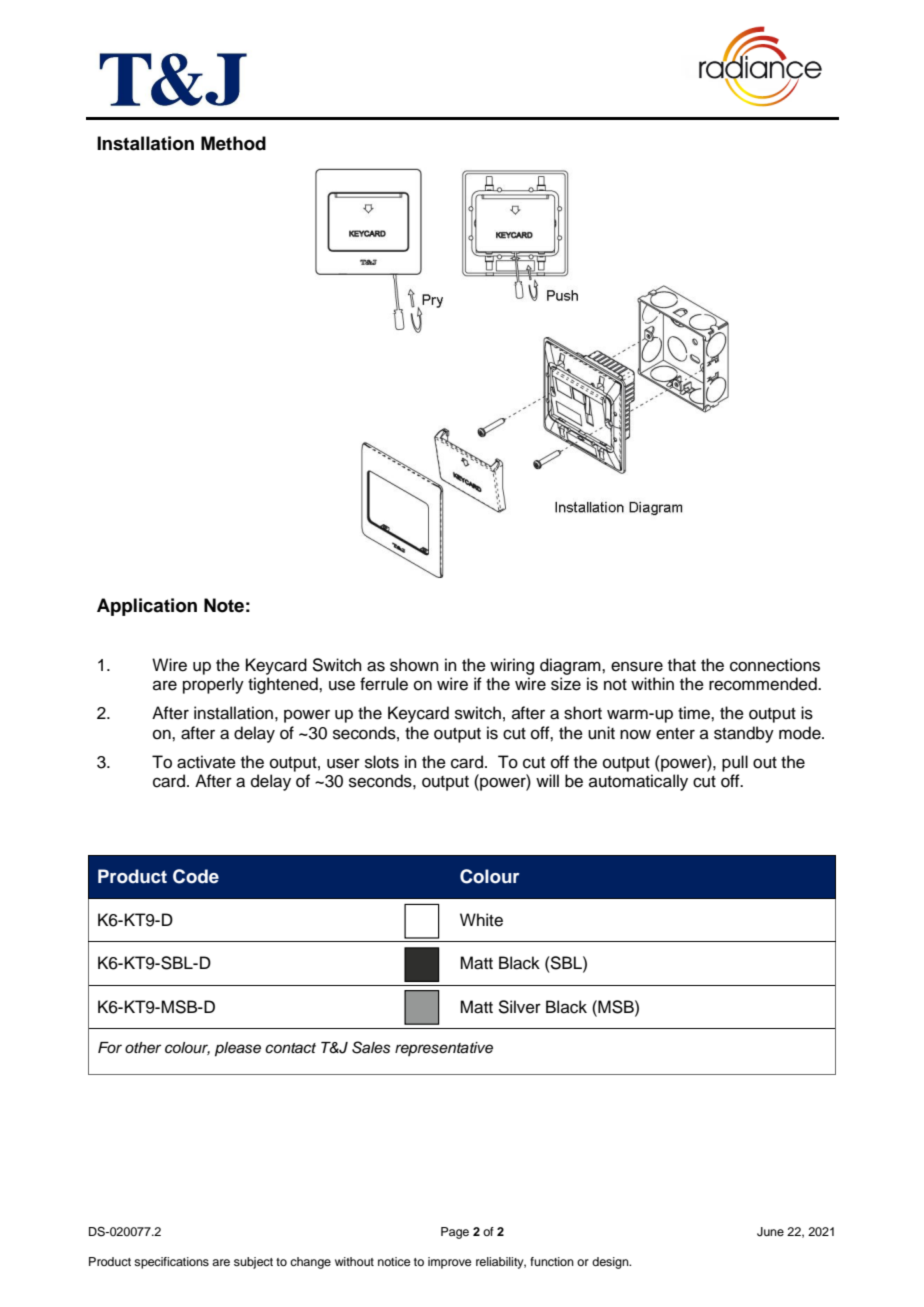 This screenshot has height=1307, width=924. What do you see at coordinates (171, 1263) in the screenshot?
I see `specifications` at bounding box center [171, 1263].
